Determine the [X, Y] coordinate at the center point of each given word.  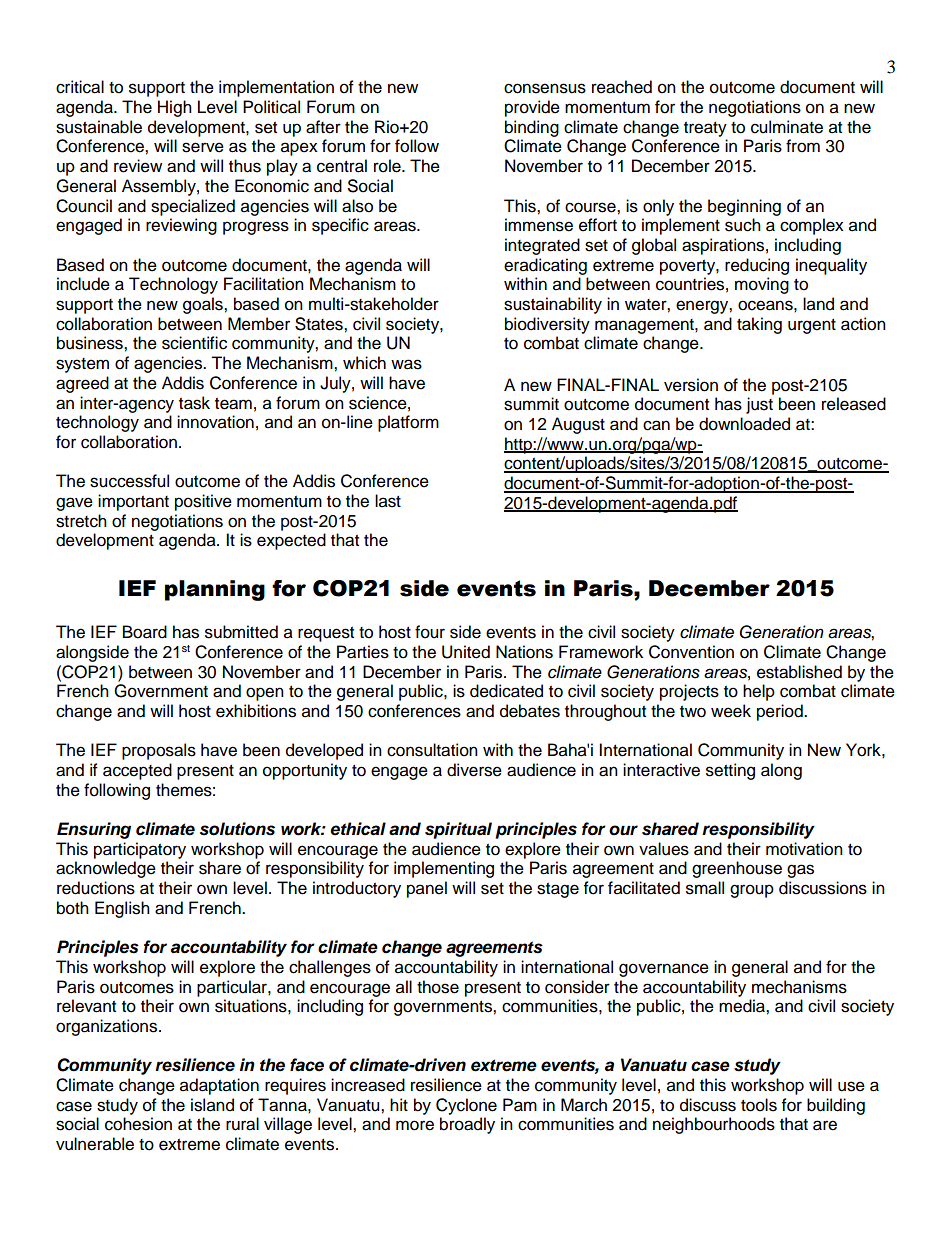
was [406, 364]
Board [145, 632]
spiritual [458, 830]
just [759, 405]
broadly [467, 1125]
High [175, 108]
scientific [194, 343]
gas [800, 871]
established [799, 672]
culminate [787, 127]
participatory [140, 850]
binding [532, 128]
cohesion [138, 1124]
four [430, 632]
